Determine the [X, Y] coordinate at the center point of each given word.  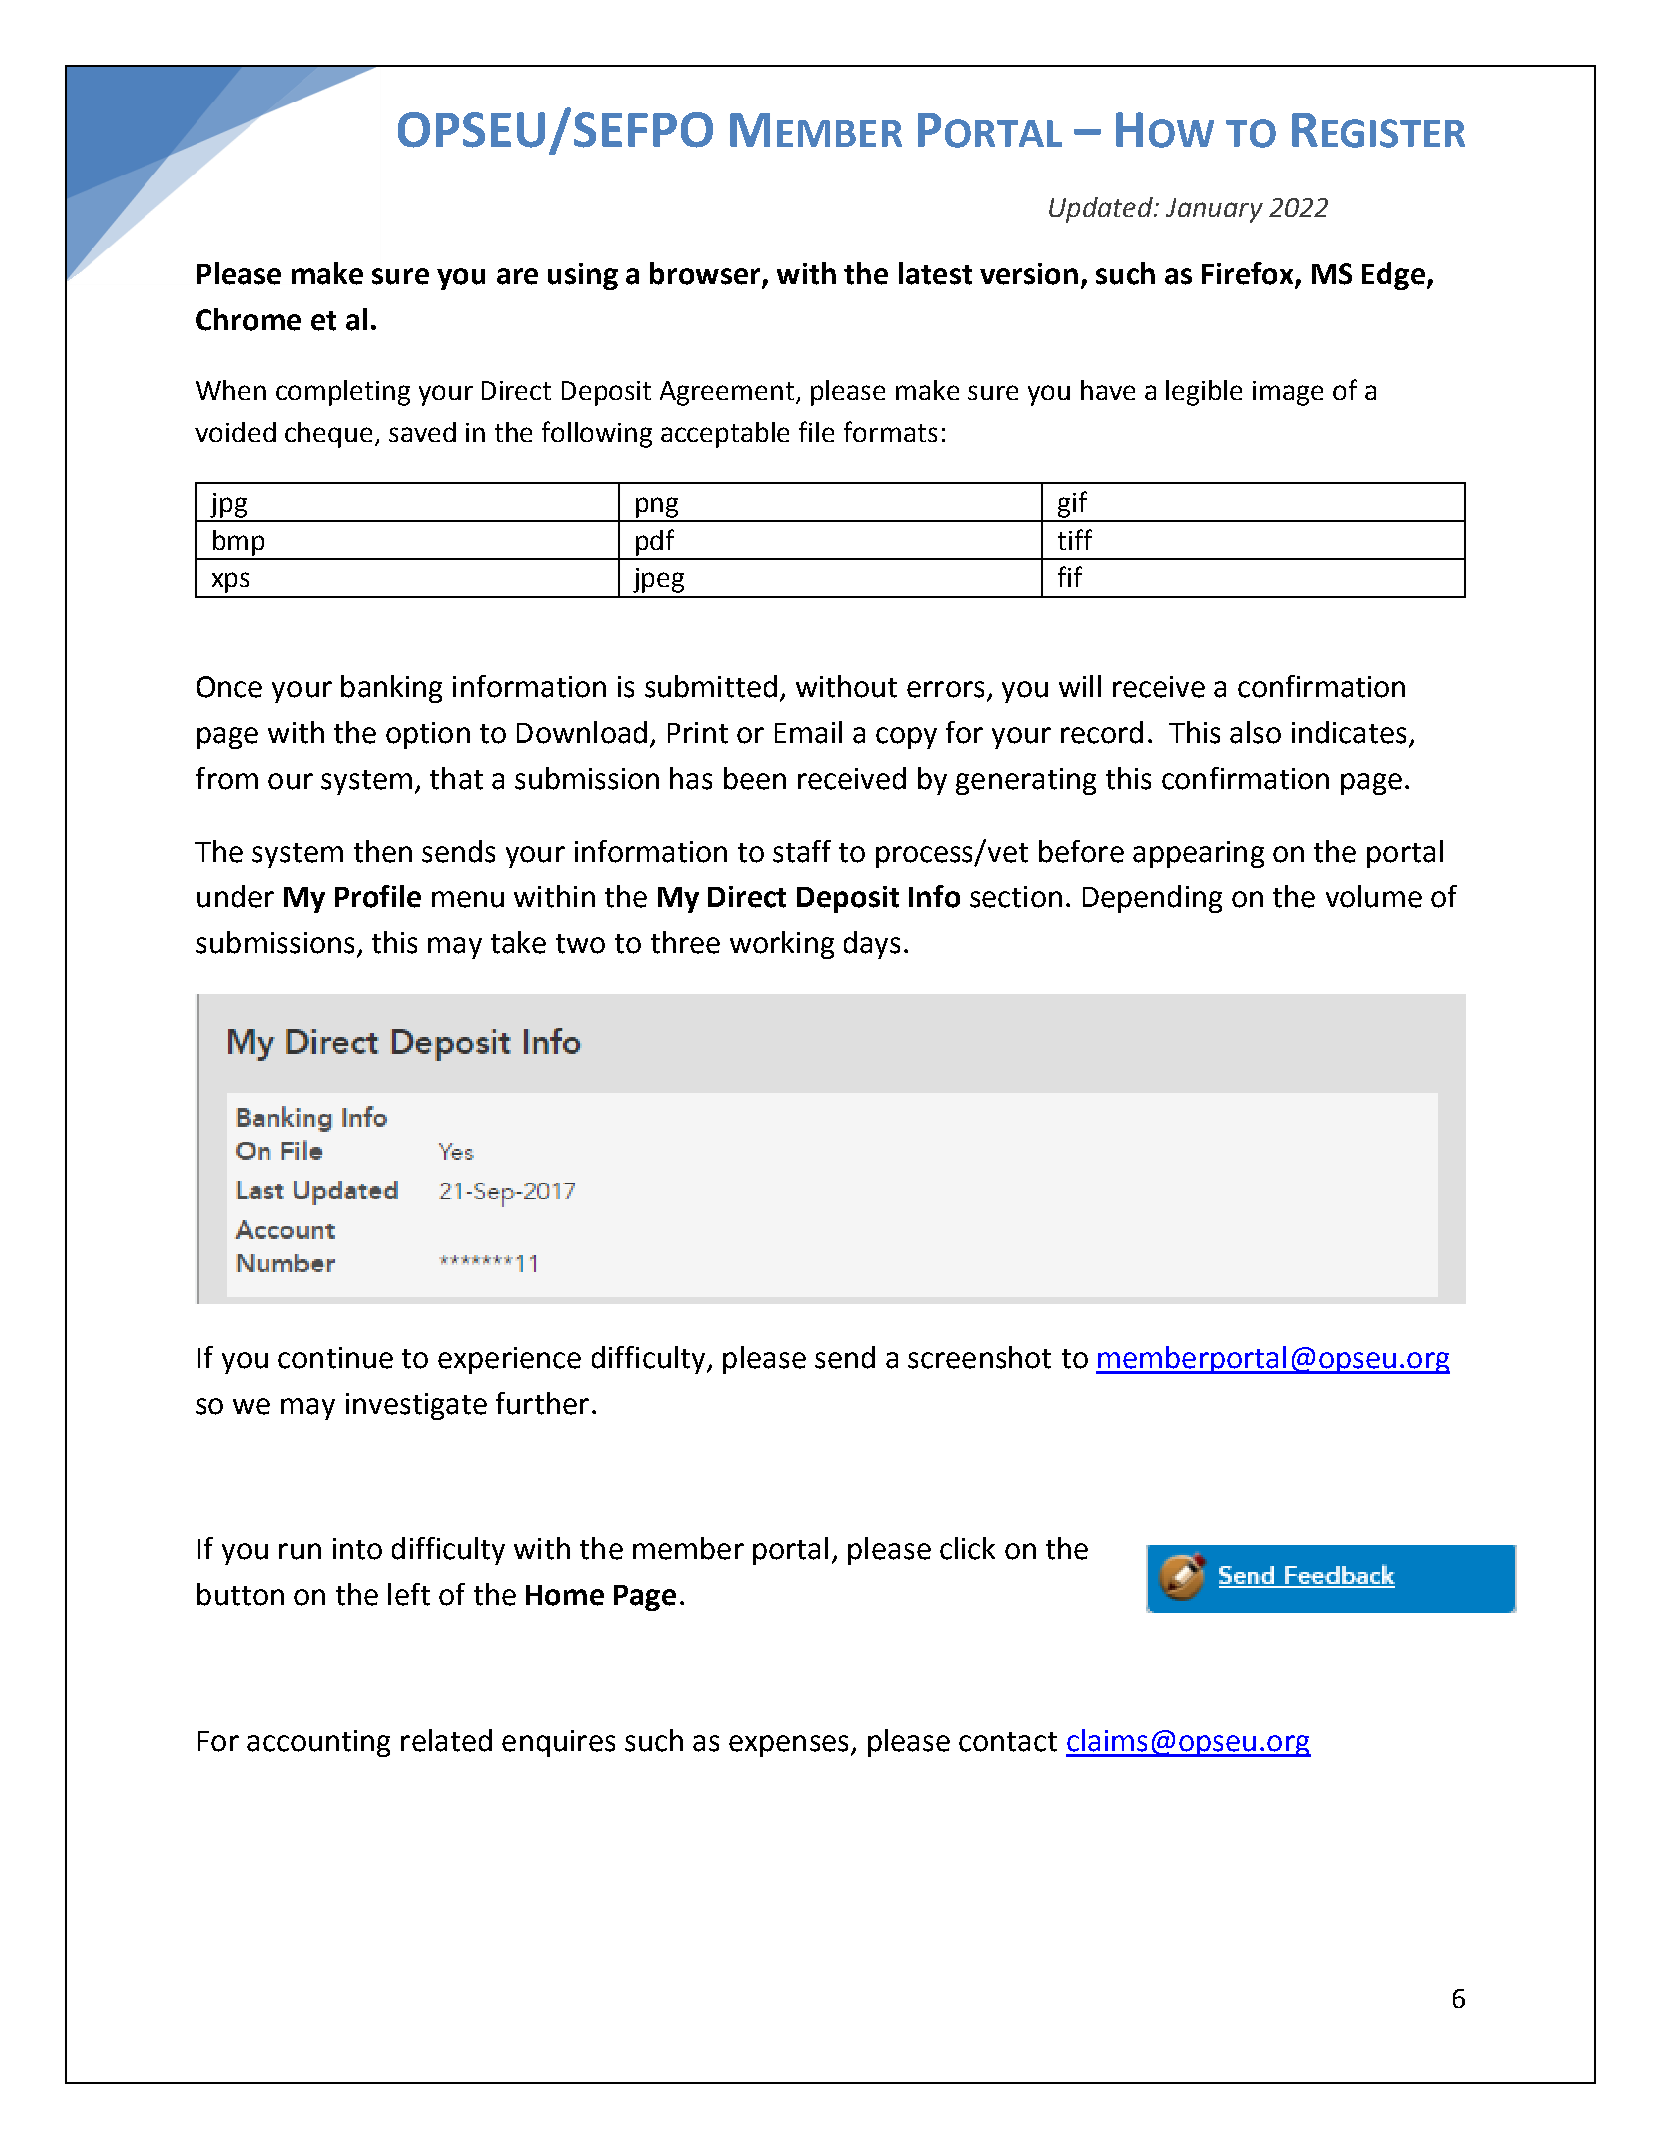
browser [706, 274]
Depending [1152, 899]
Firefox [1249, 274]
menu [468, 899]
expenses [788, 1746]
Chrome [248, 319]
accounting [318, 1743]
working [782, 945]
